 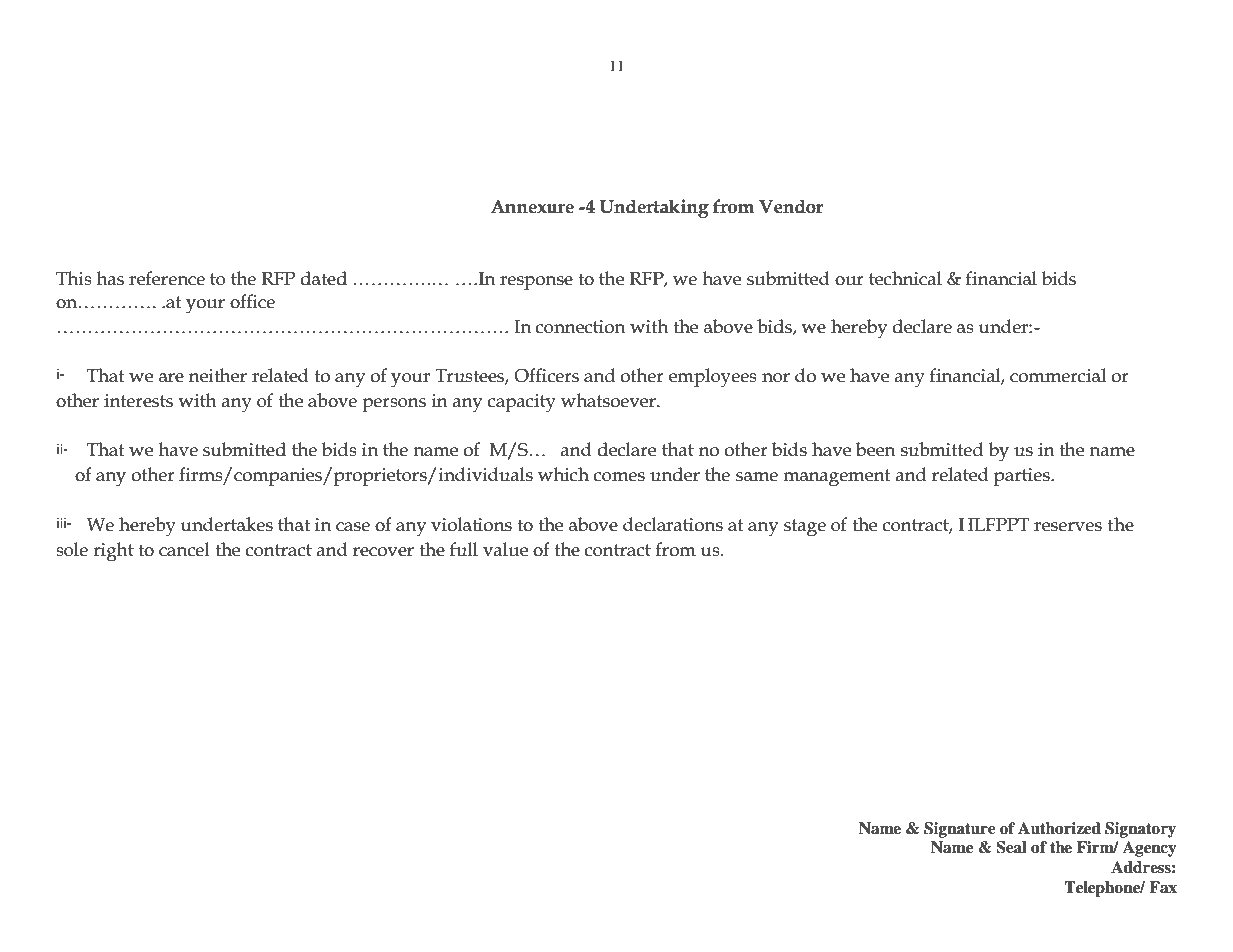 What do you see at coordinates (184, 549) in the page?
I see `cancel` at bounding box center [184, 549].
